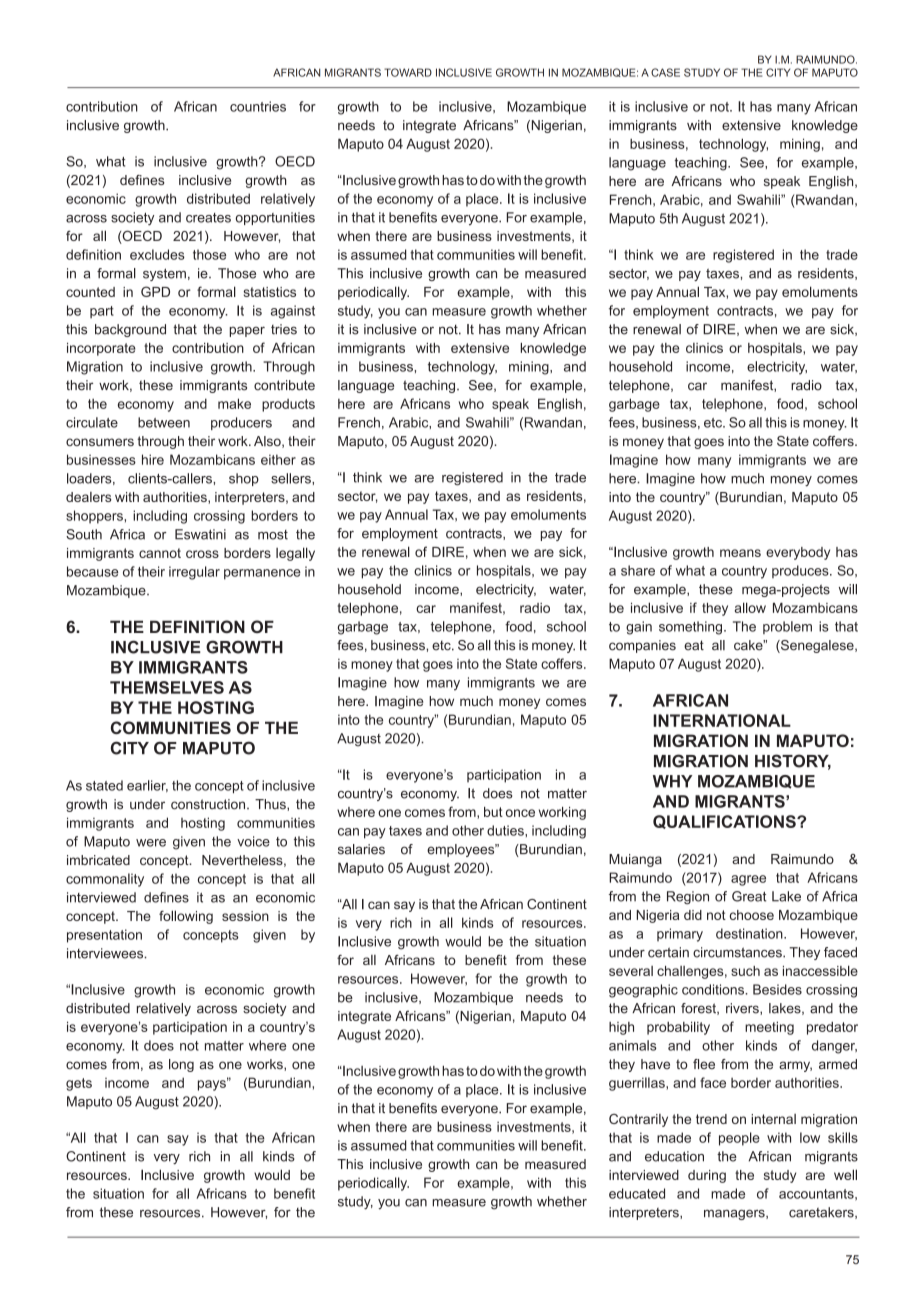 The width and height of the document is (924, 1308). What do you see at coordinates (787, 627) in the document?
I see `problem` at bounding box center [787, 627].
